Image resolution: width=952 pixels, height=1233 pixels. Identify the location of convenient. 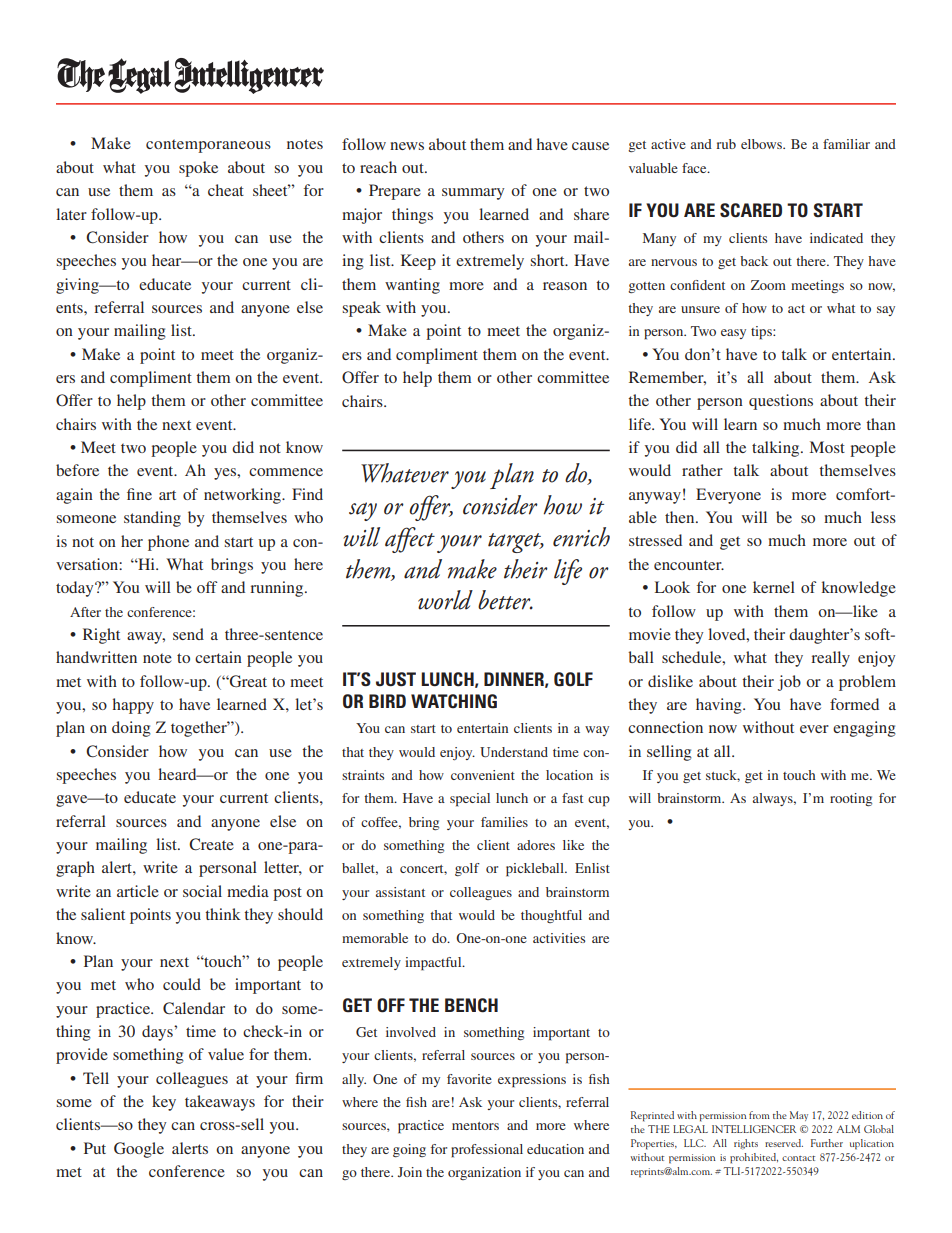
(483, 775).
